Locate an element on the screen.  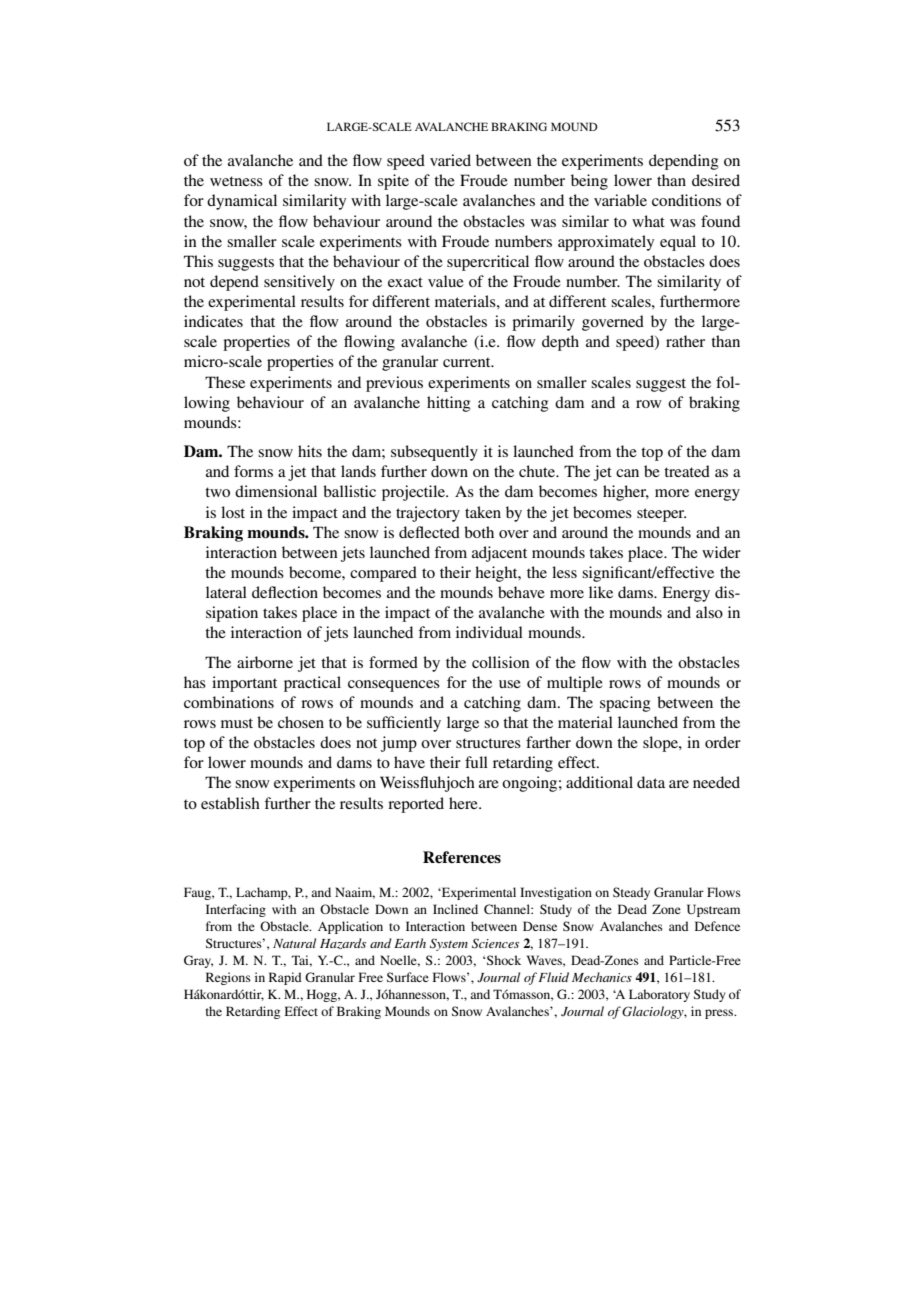
slope is located at coordinates (661, 744).
